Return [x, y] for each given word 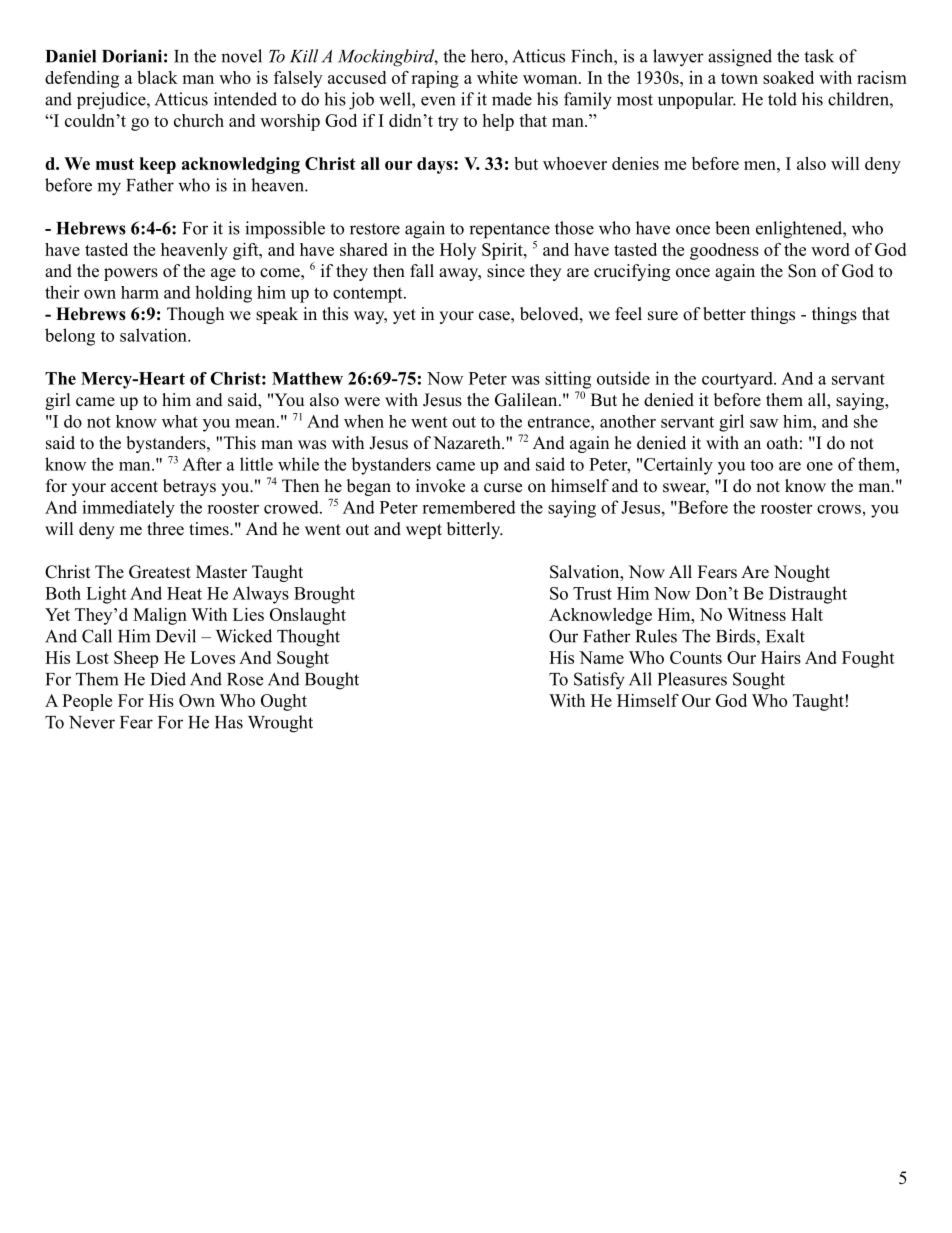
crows [839, 509]
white [497, 77]
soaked [788, 77]
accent [134, 487]
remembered [469, 507]
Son [802, 271]
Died [168, 679]
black [157, 77]
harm [140, 292]
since [506, 271]
